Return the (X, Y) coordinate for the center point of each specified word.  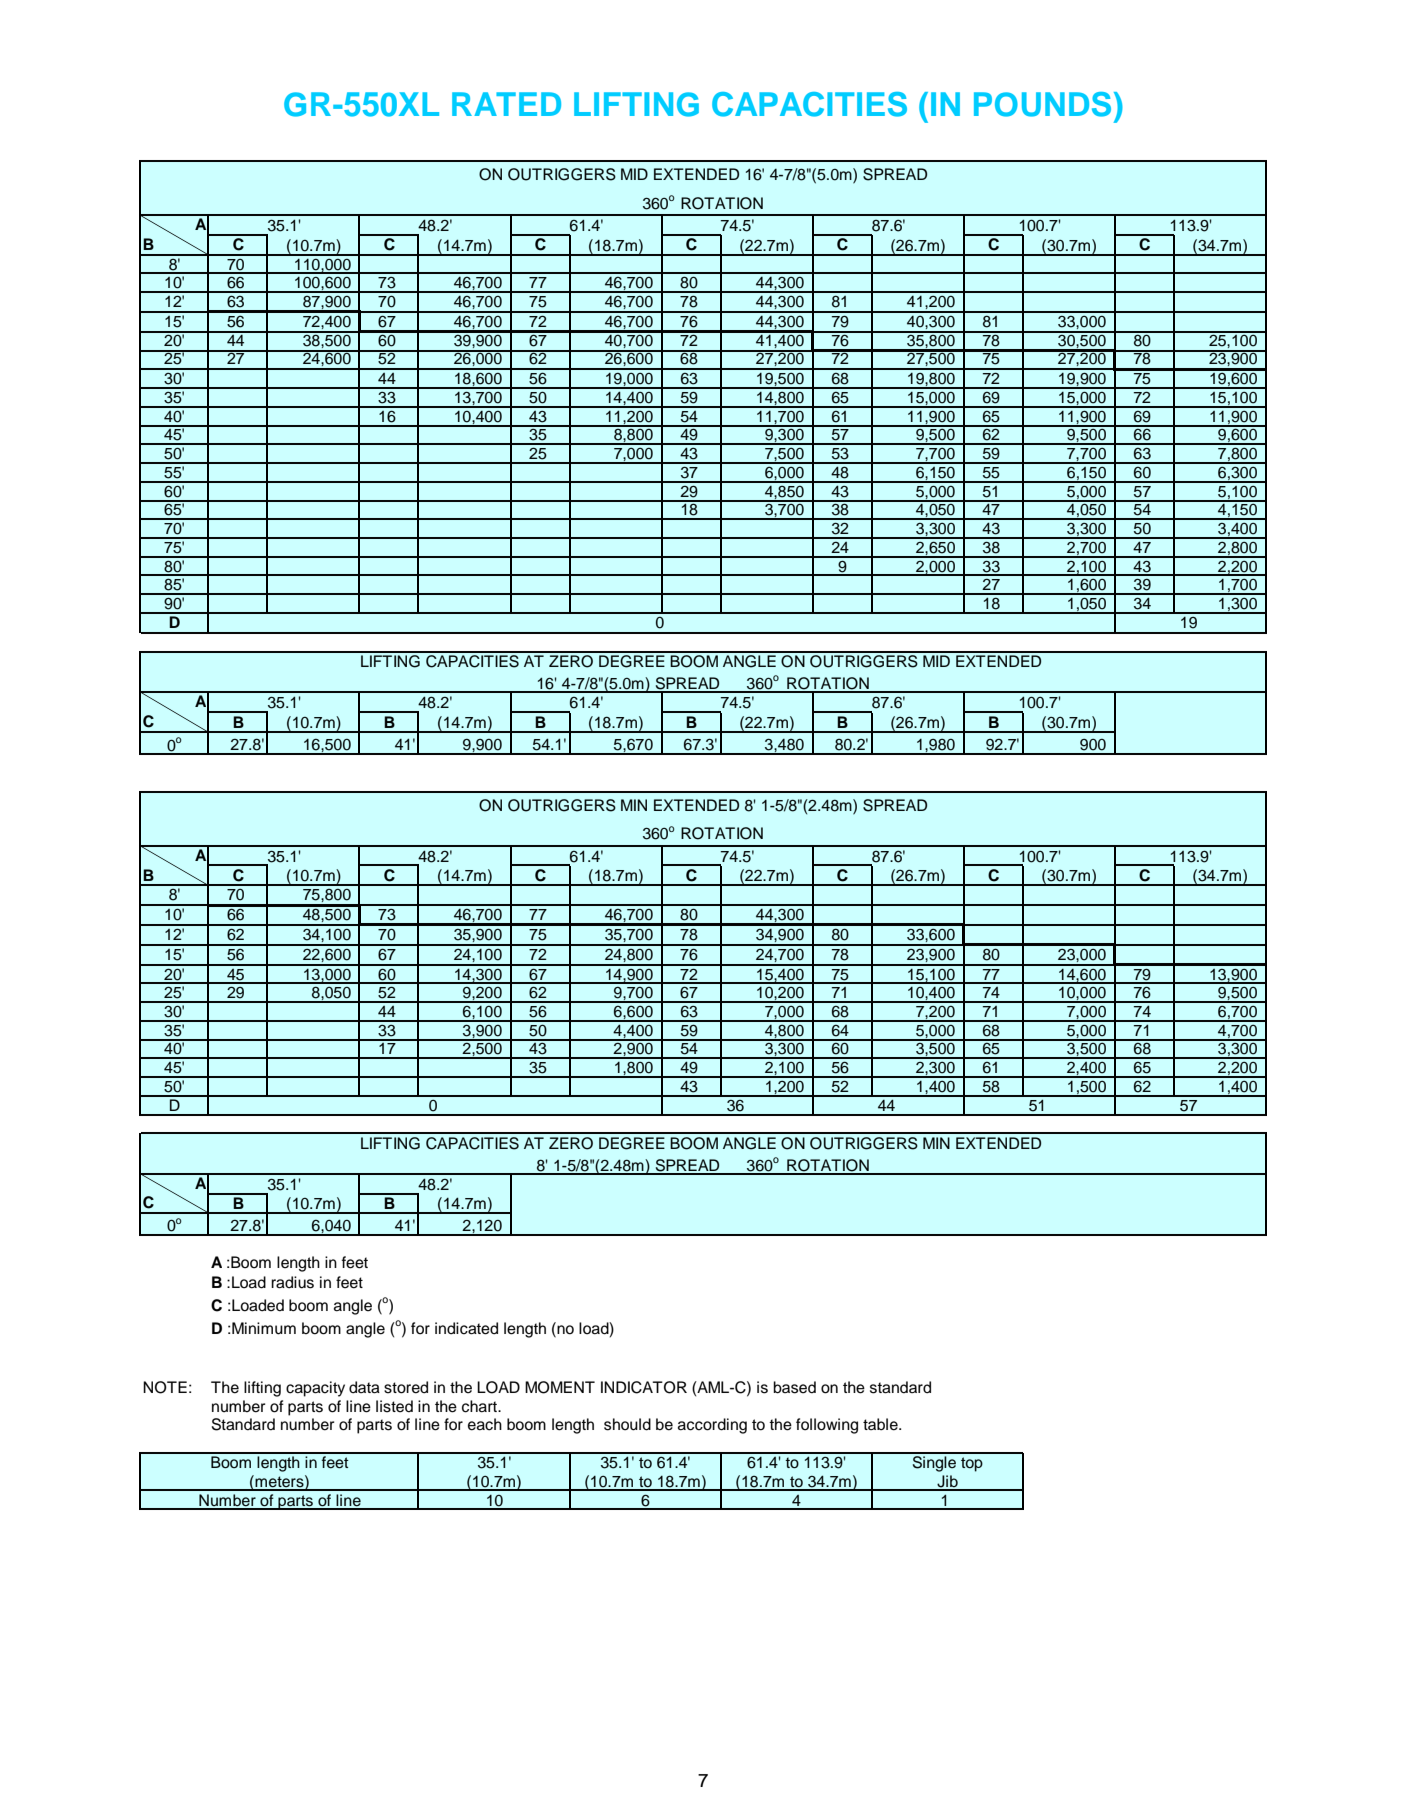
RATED (506, 104)
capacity (315, 1389)
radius (292, 1282)
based (794, 1387)
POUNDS (1042, 104)
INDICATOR (644, 1387)
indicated (466, 1328)
